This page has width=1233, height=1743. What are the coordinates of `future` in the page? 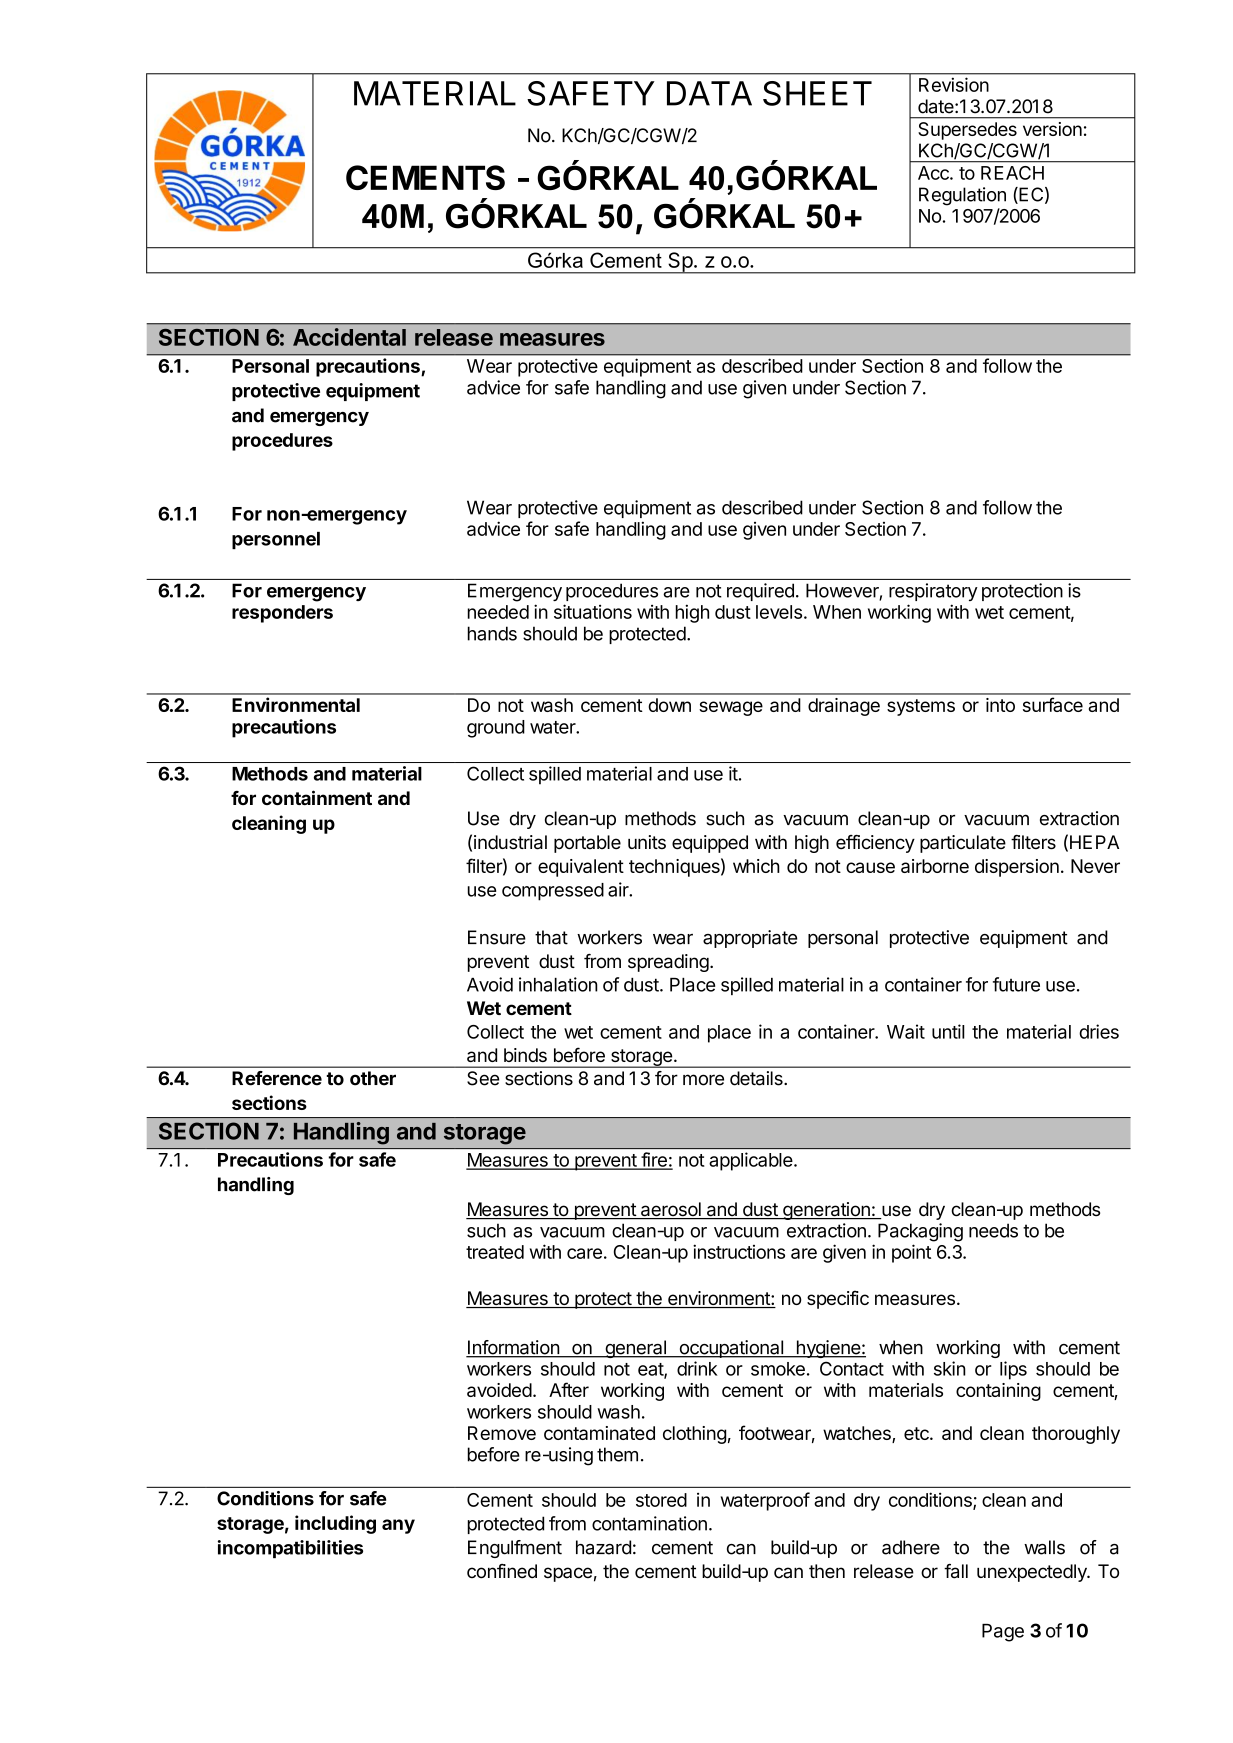 It's located at (1016, 984).
